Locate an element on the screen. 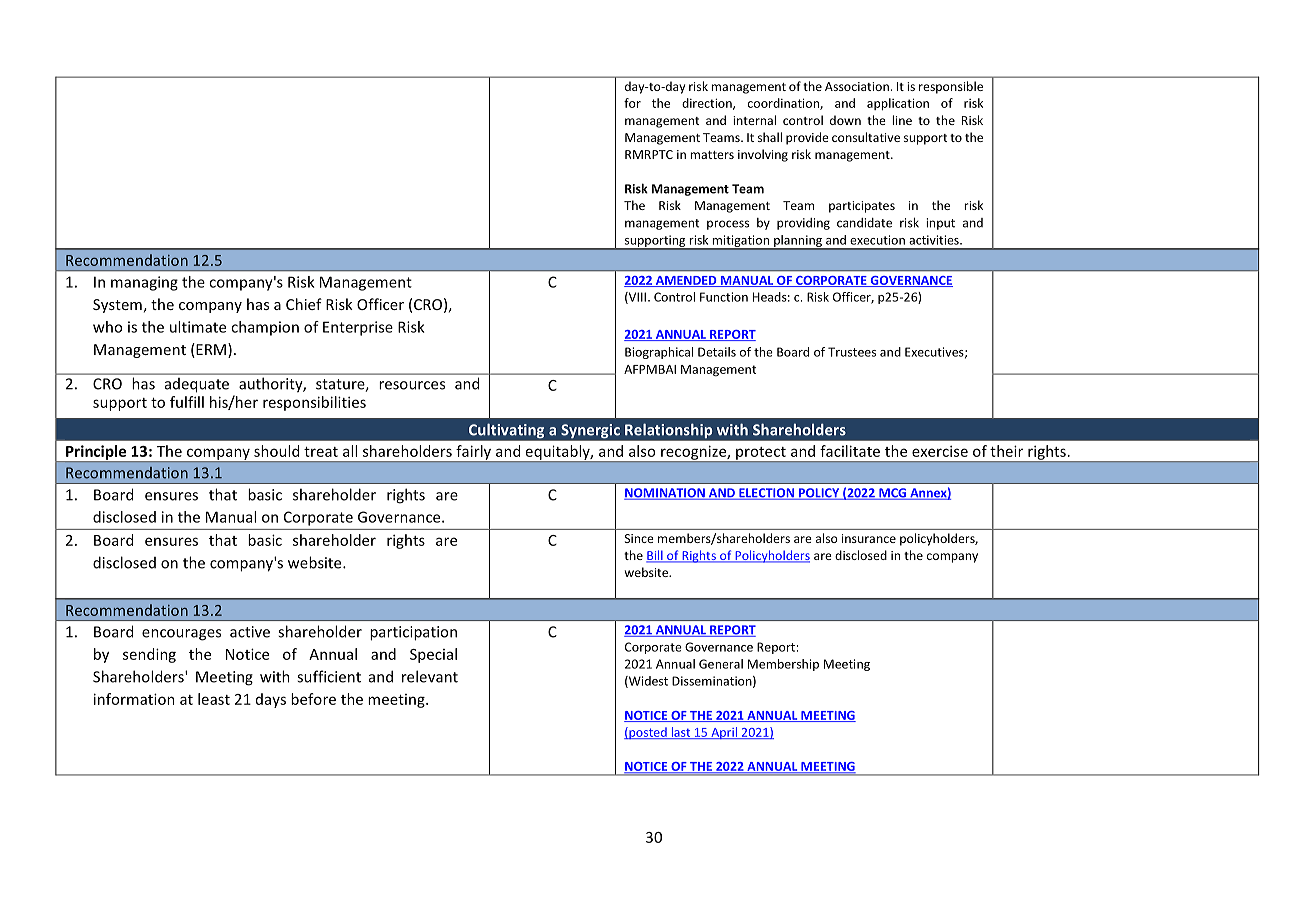 The height and width of the screenshot is (924, 1308). Since is located at coordinates (639, 538).
